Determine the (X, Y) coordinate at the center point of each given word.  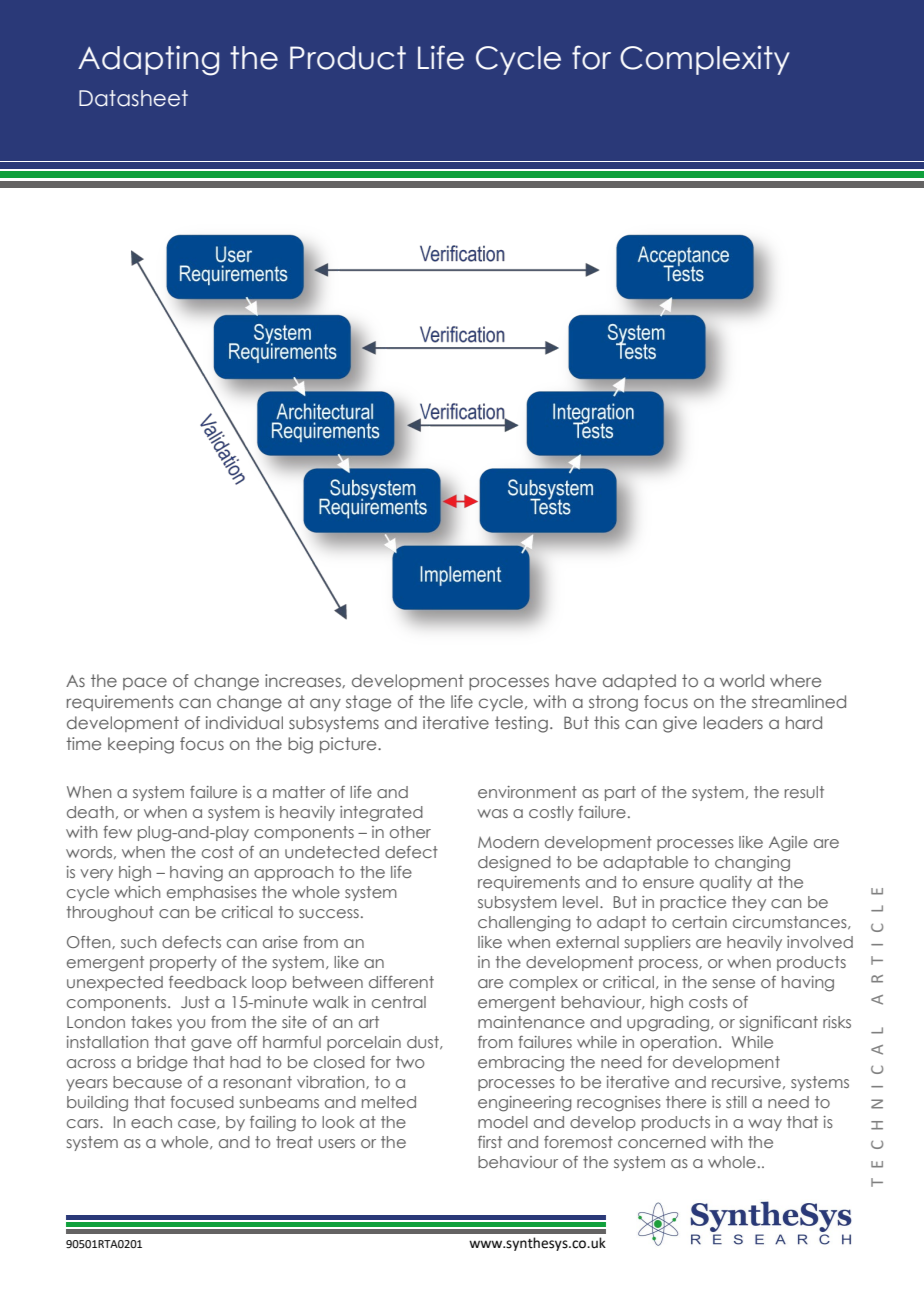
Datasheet (133, 98)
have (576, 680)
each (151, 1122)
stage (368, 703)
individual (244, 722)
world (742, 680)
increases (304, 681)
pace (145, 683)
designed (514, 864)
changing (752, 864)
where (795, 680)
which (137, 892)
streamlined (799, 701)
